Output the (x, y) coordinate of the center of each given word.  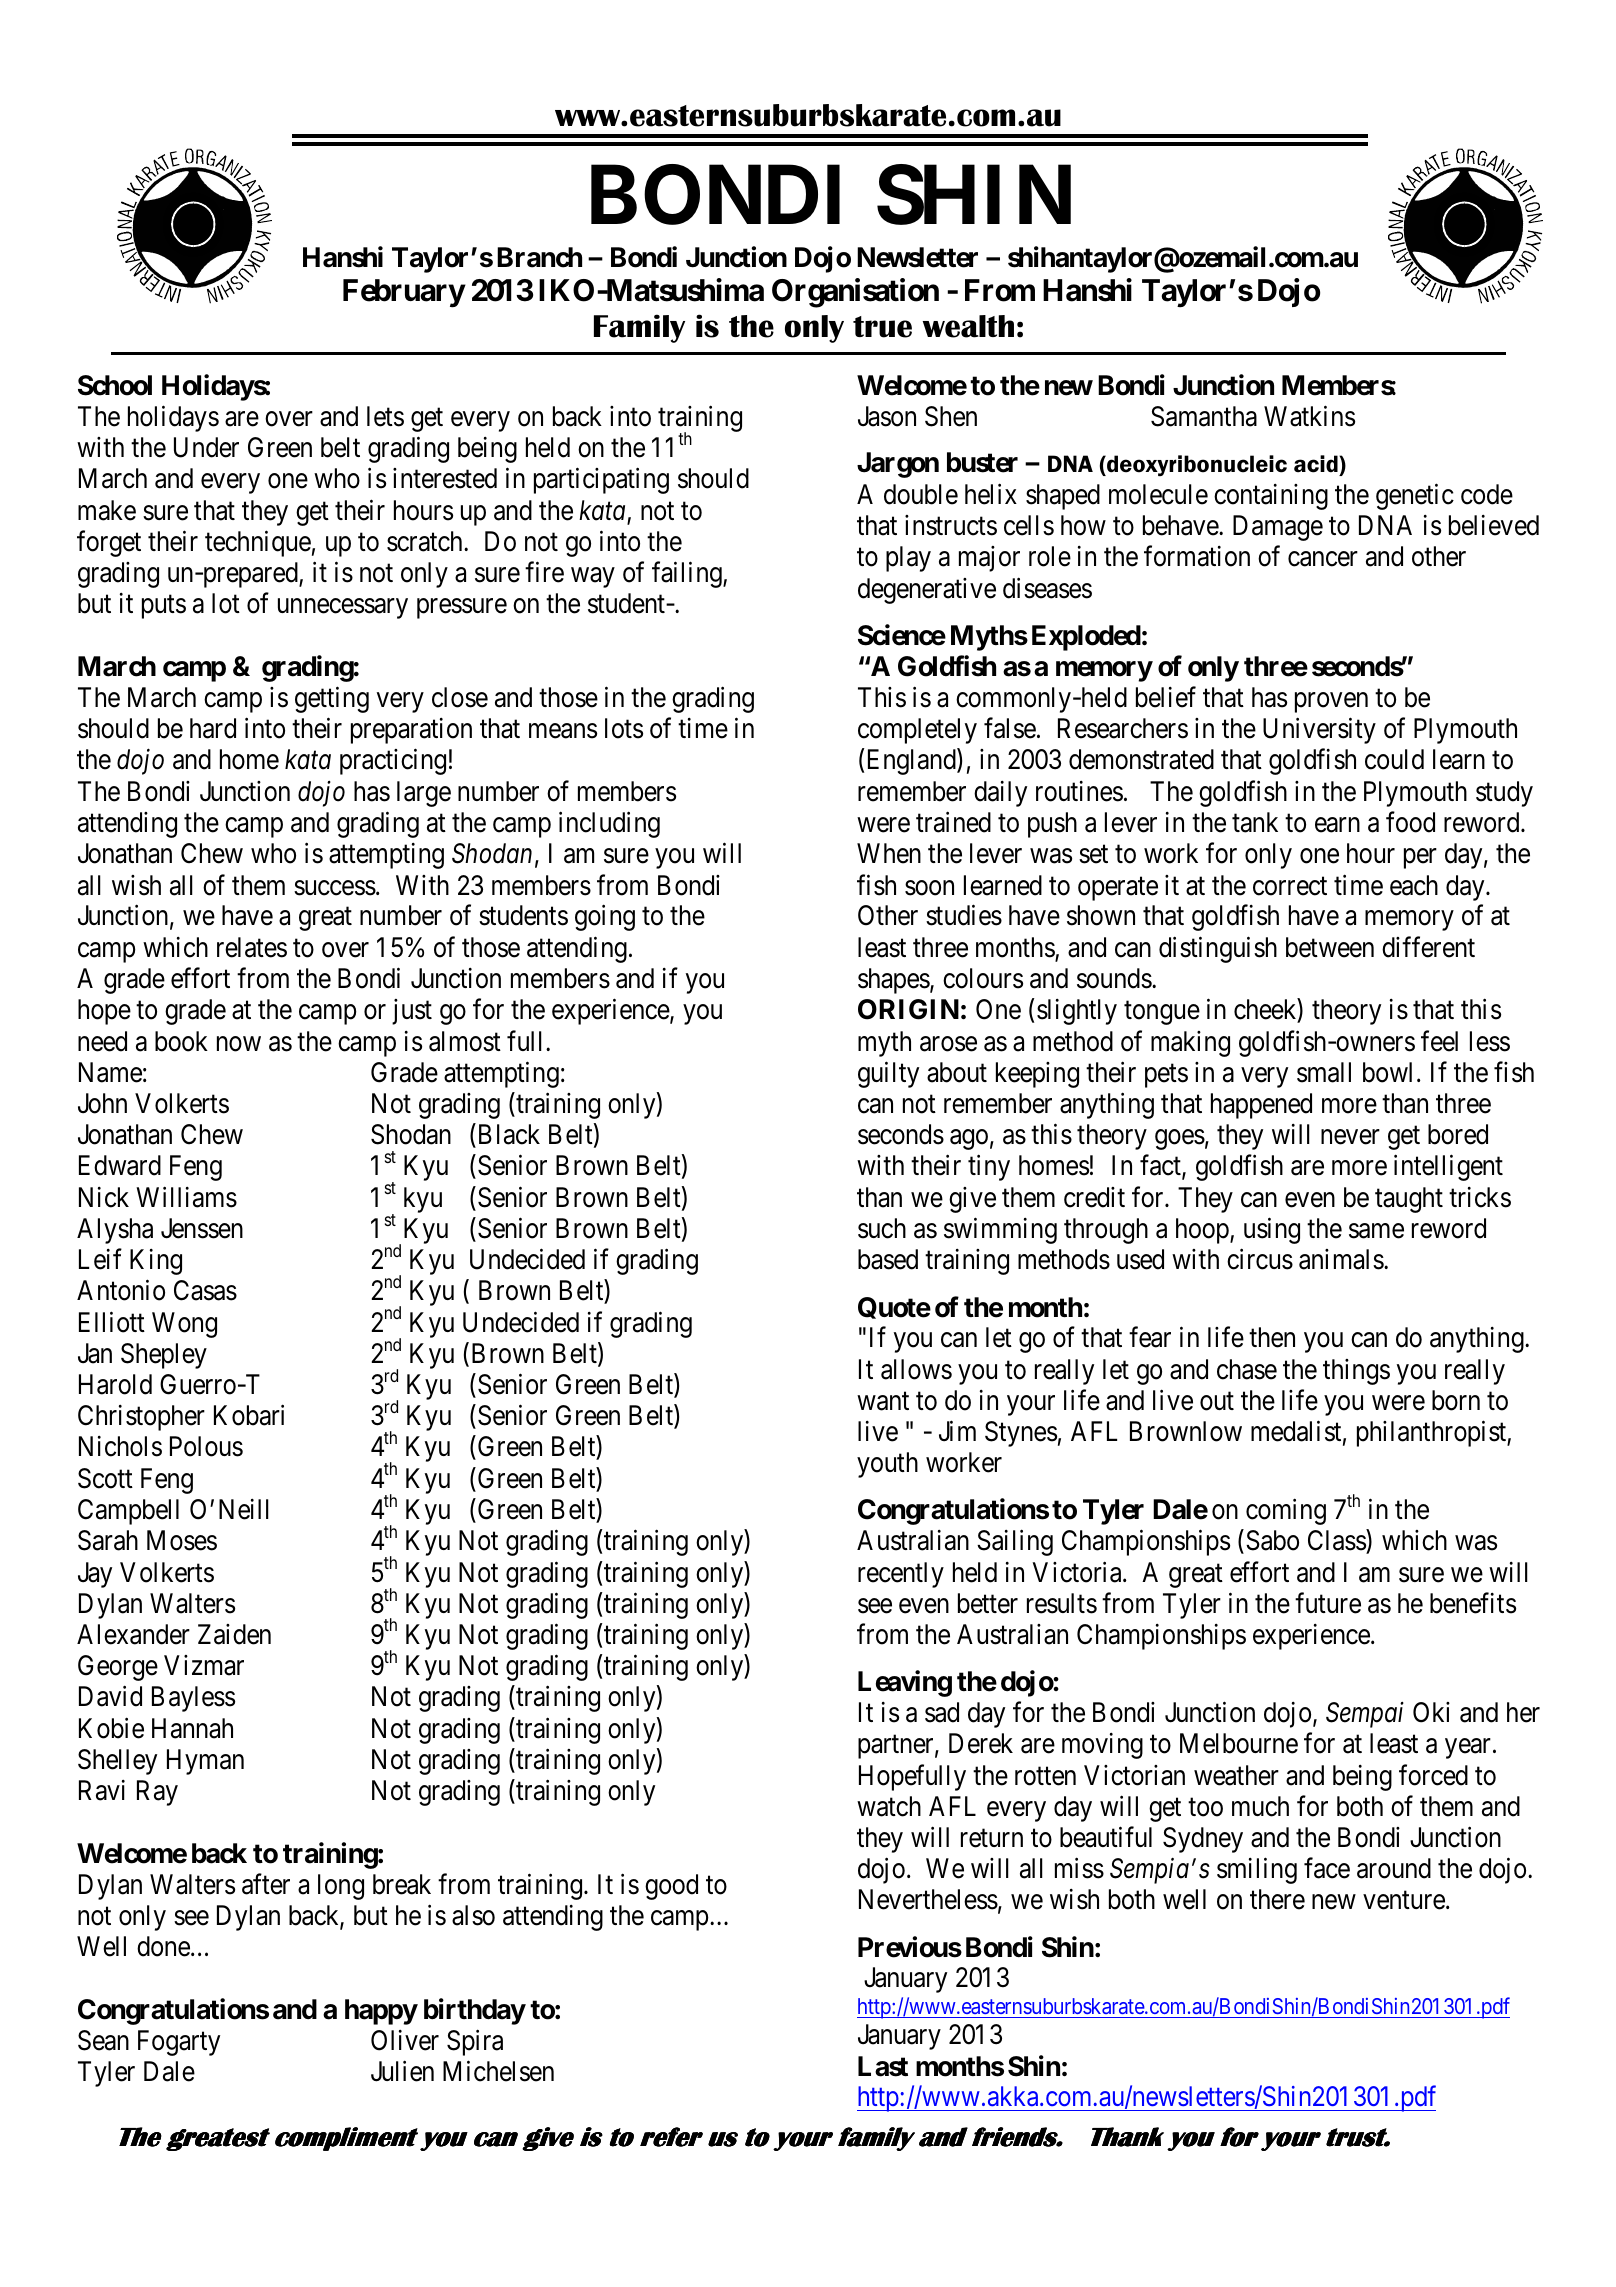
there (1277, 1899)
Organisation (855, 293)
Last (883, 2066)
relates (252, 947)
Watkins (1309, 416)
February (404, 293)
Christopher (141, 1418)
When (889, 853)
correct (1290, 886)
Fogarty (179, 2043)
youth (887, 1465)
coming (1286, 1512)
